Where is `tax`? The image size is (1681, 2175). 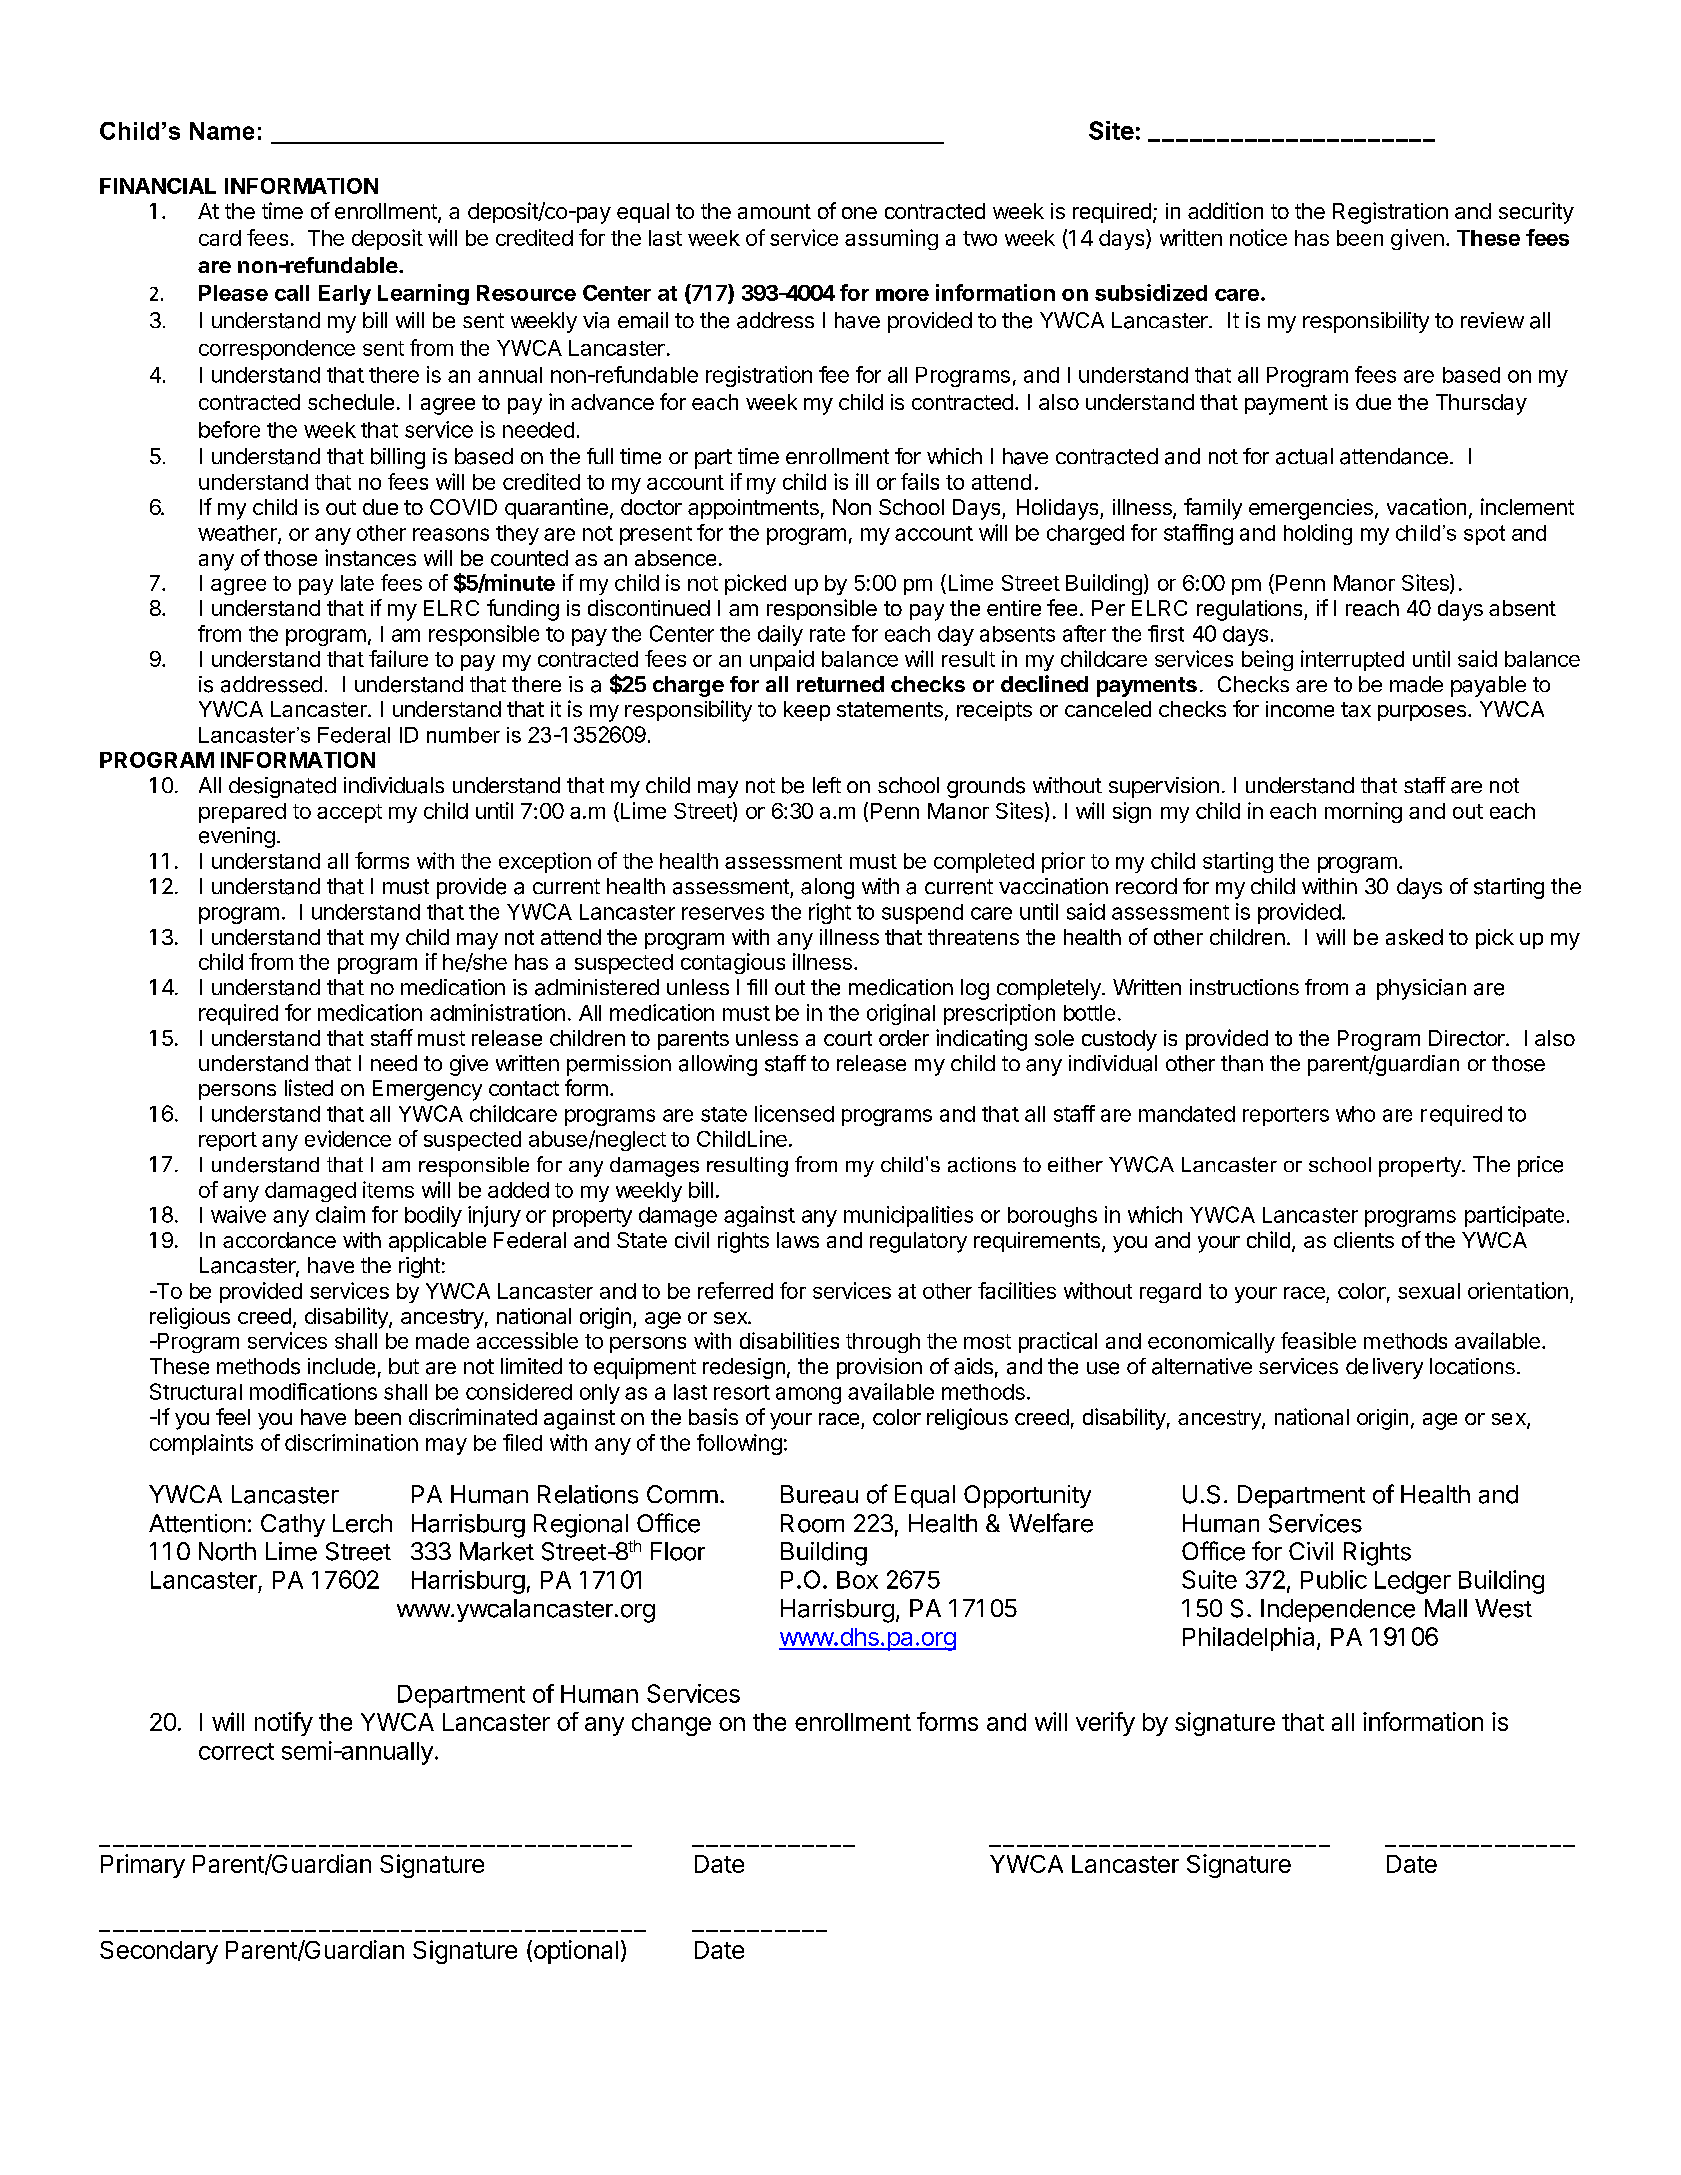
tax is located at coordinates (1356, 709).
